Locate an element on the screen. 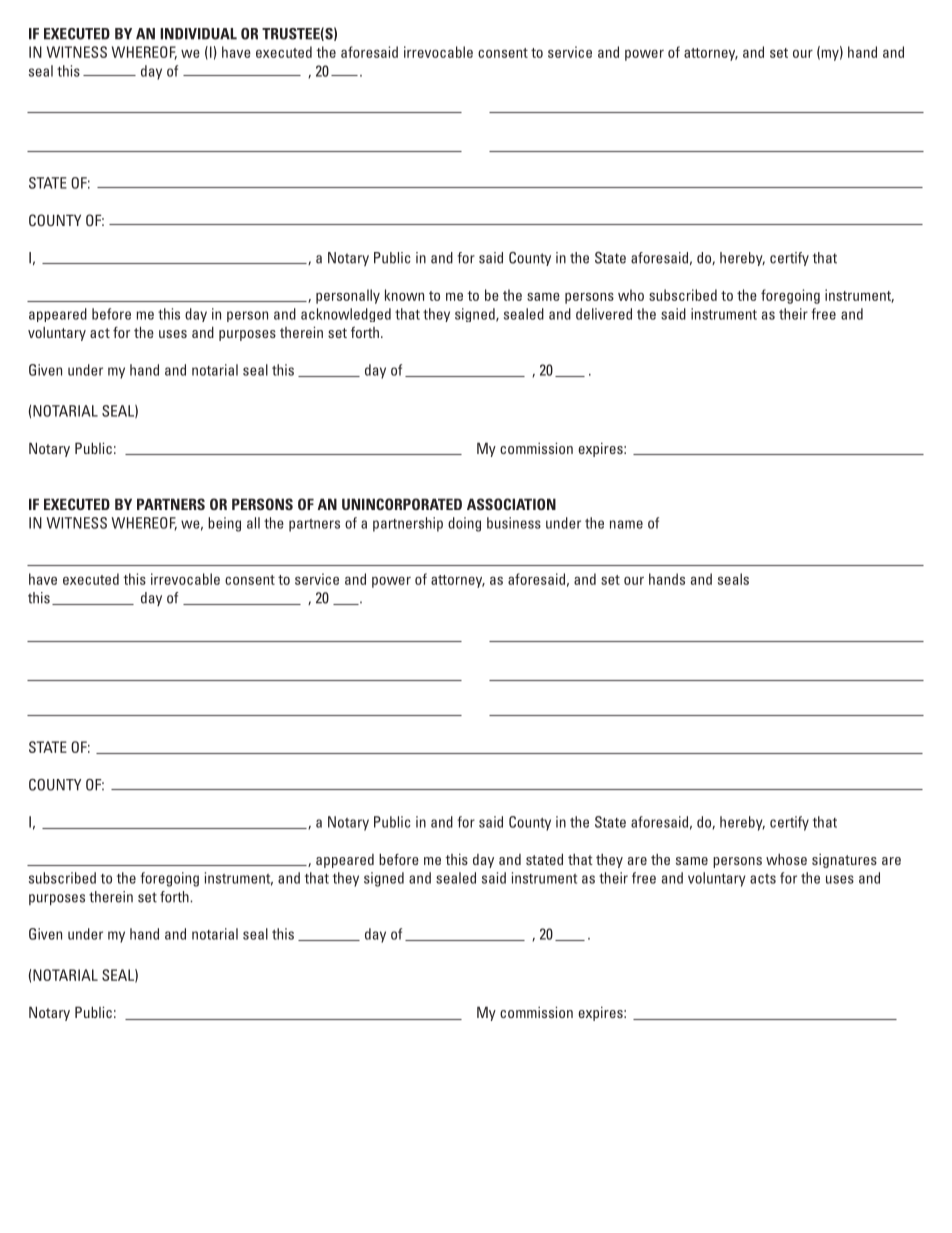 The width and height of the screenshot is (952, 1233). name is located at coordinates (626, 524).
